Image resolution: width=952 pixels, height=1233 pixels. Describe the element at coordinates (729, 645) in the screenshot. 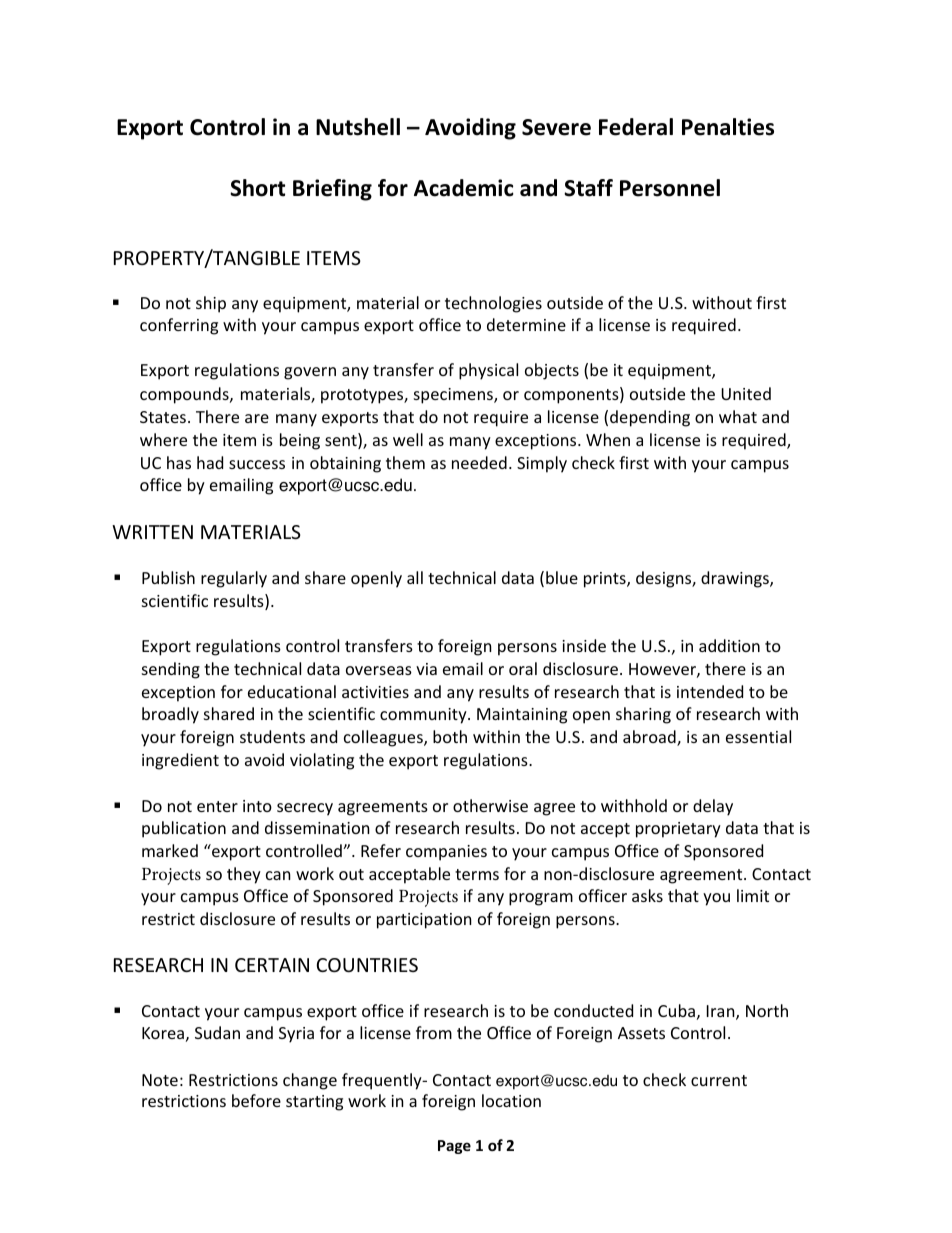

I see `addition` at that location.
